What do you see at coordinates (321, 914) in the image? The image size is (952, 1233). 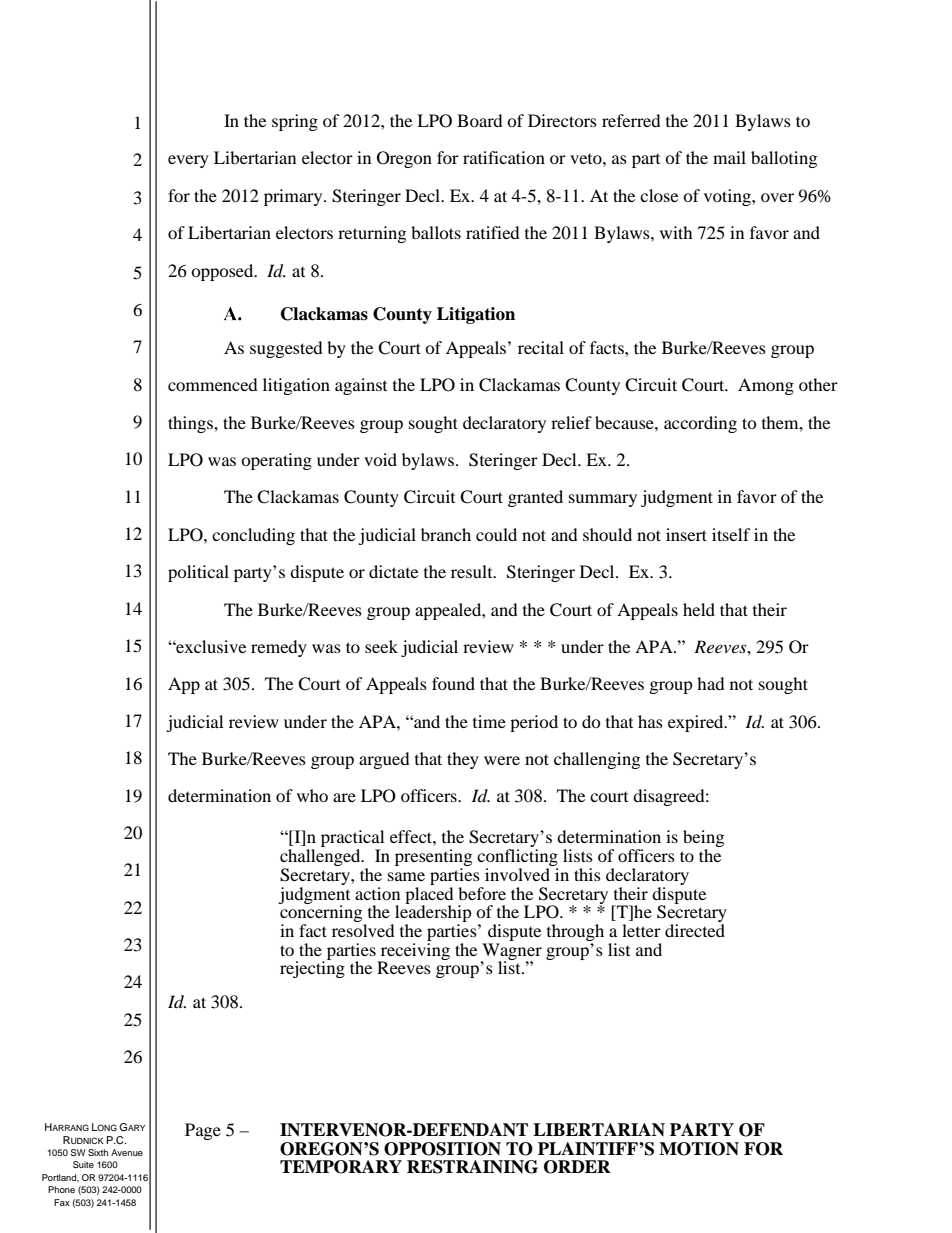 I see `concerning` at bounding box center [321, 914].
